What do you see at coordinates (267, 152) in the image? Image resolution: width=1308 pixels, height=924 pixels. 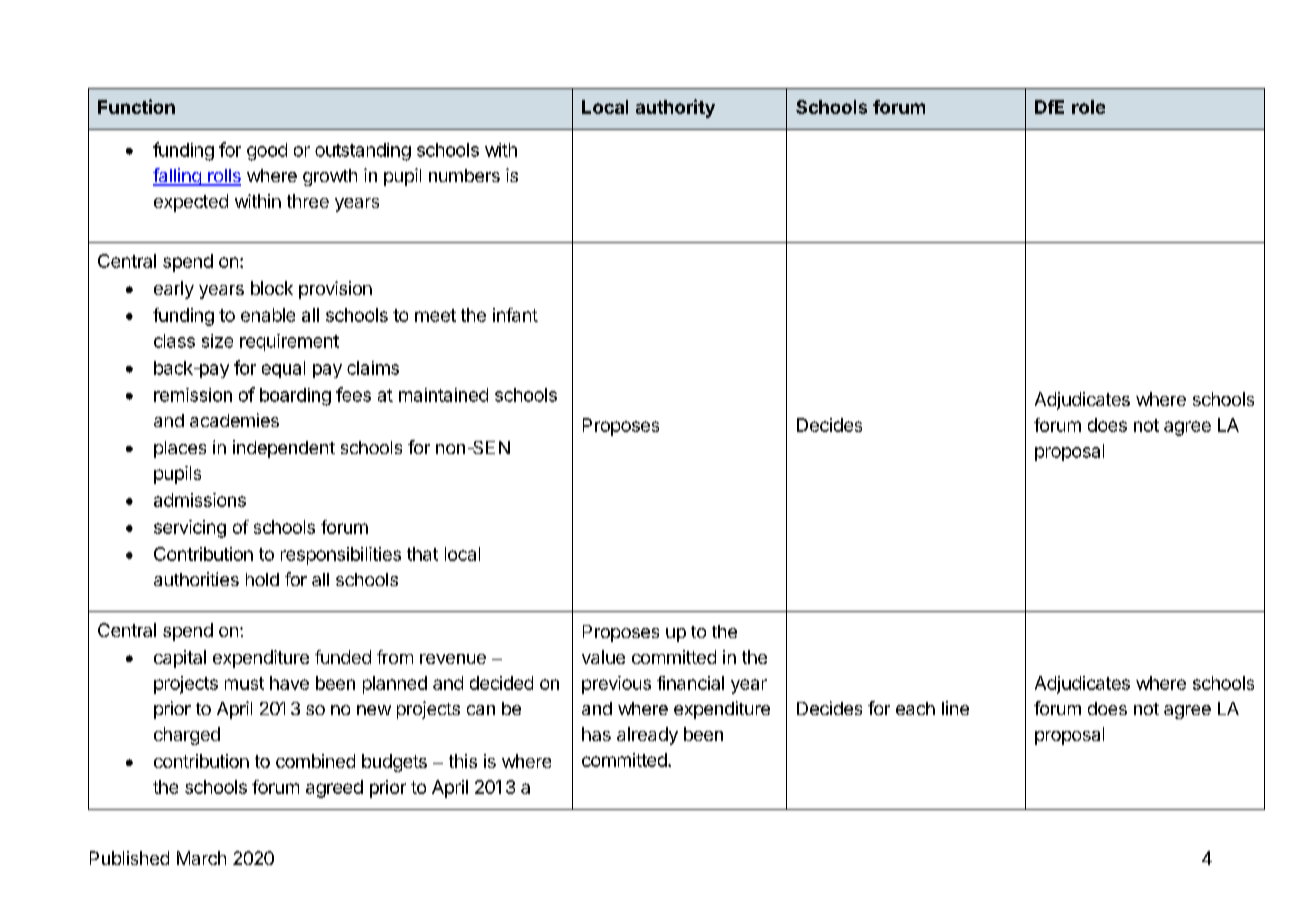 I see `good` at bounding box center [267, 152].
